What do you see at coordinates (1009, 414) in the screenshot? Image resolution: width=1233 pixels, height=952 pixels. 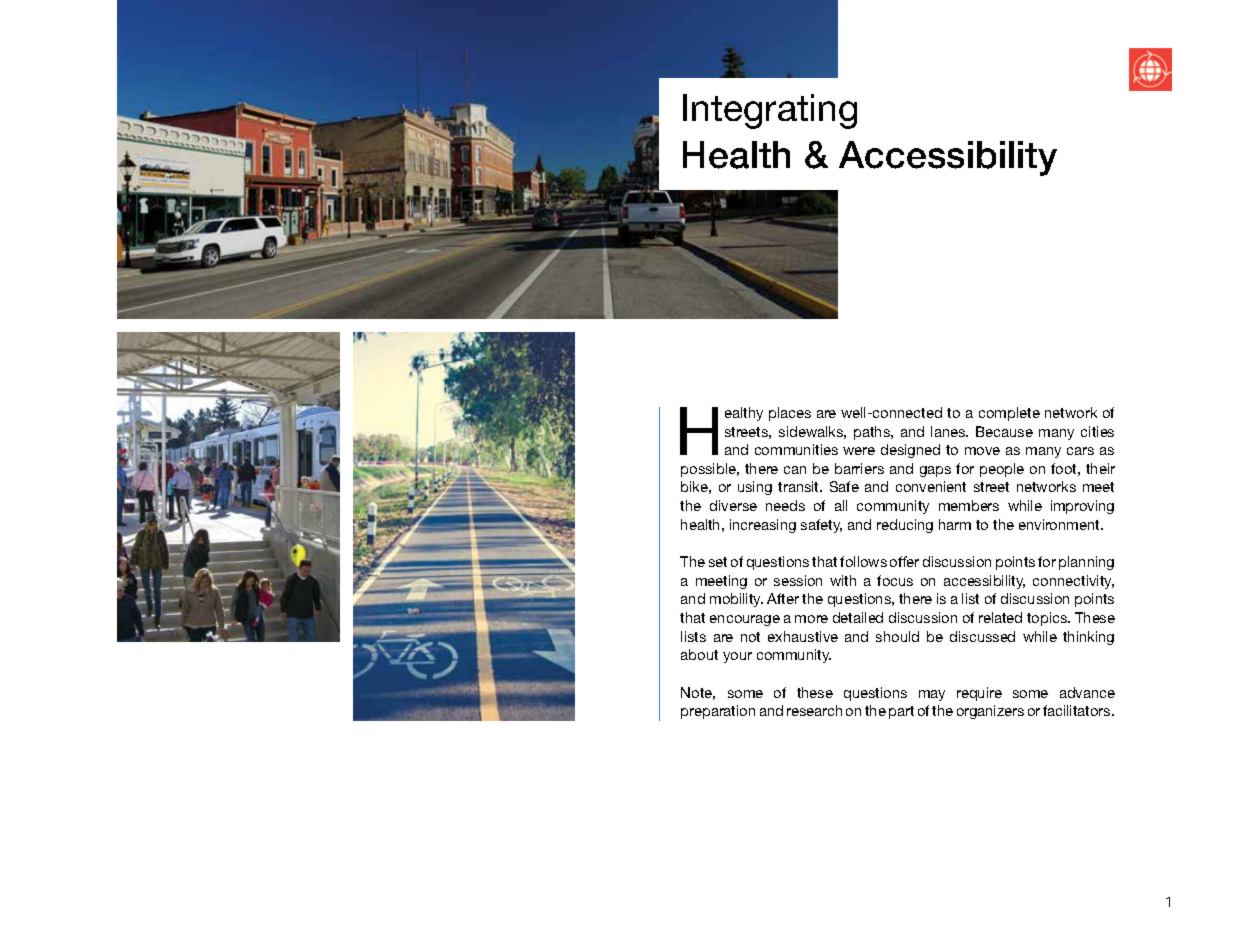 I see `complete` at bounding box center [1009, 414].
